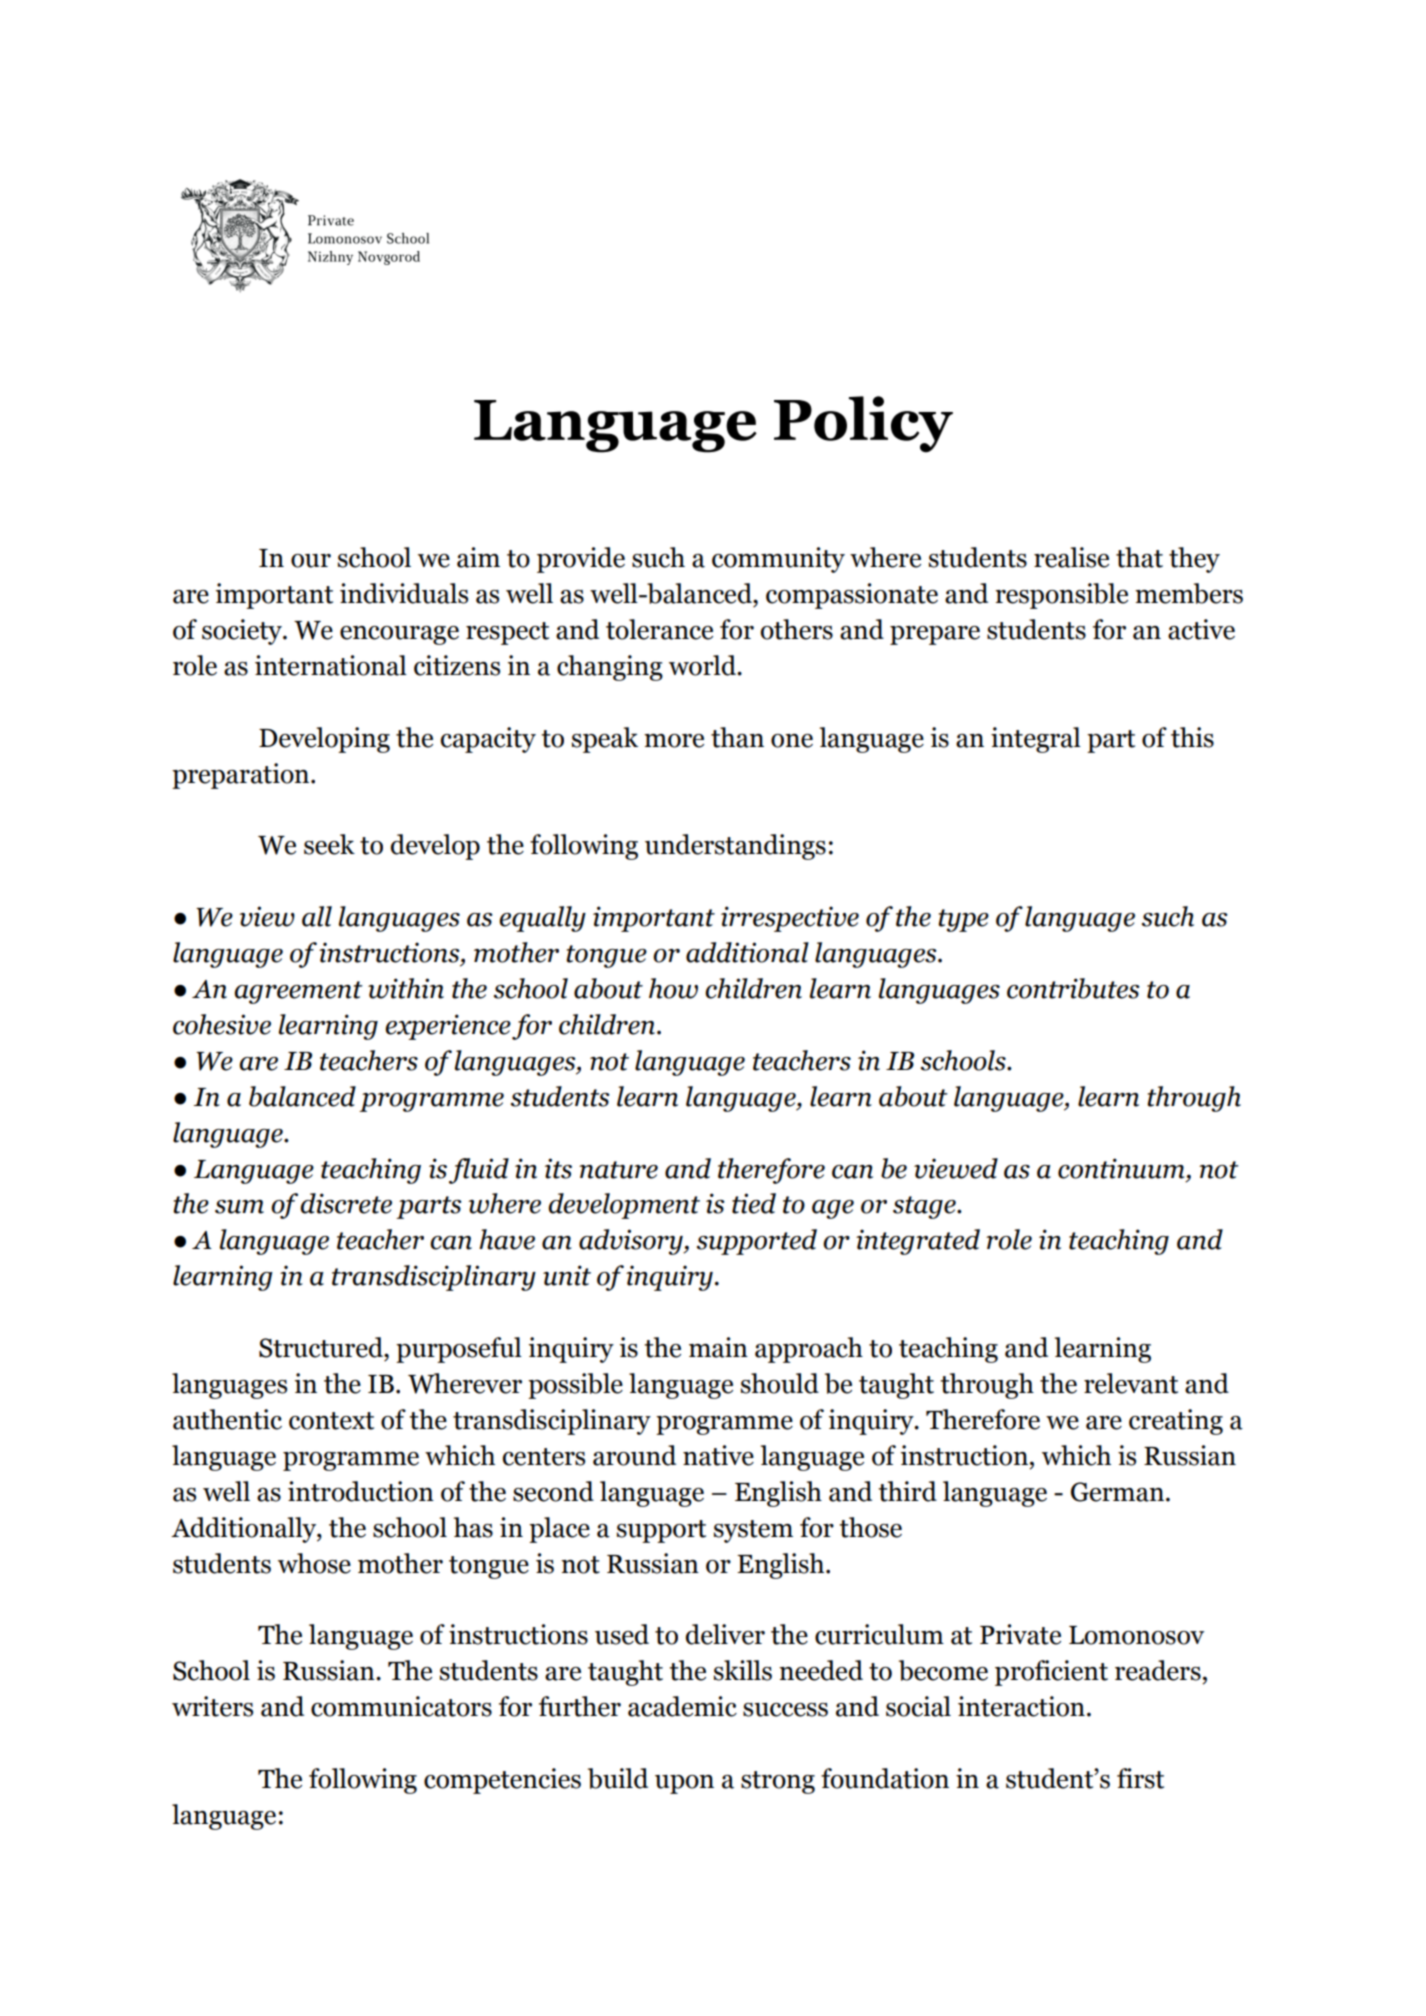 Image resolution: width=1426 pixels, height=2016 pixels. Describe the element at coordinates (863, 424) in the document. I see `Policy` at that location.
